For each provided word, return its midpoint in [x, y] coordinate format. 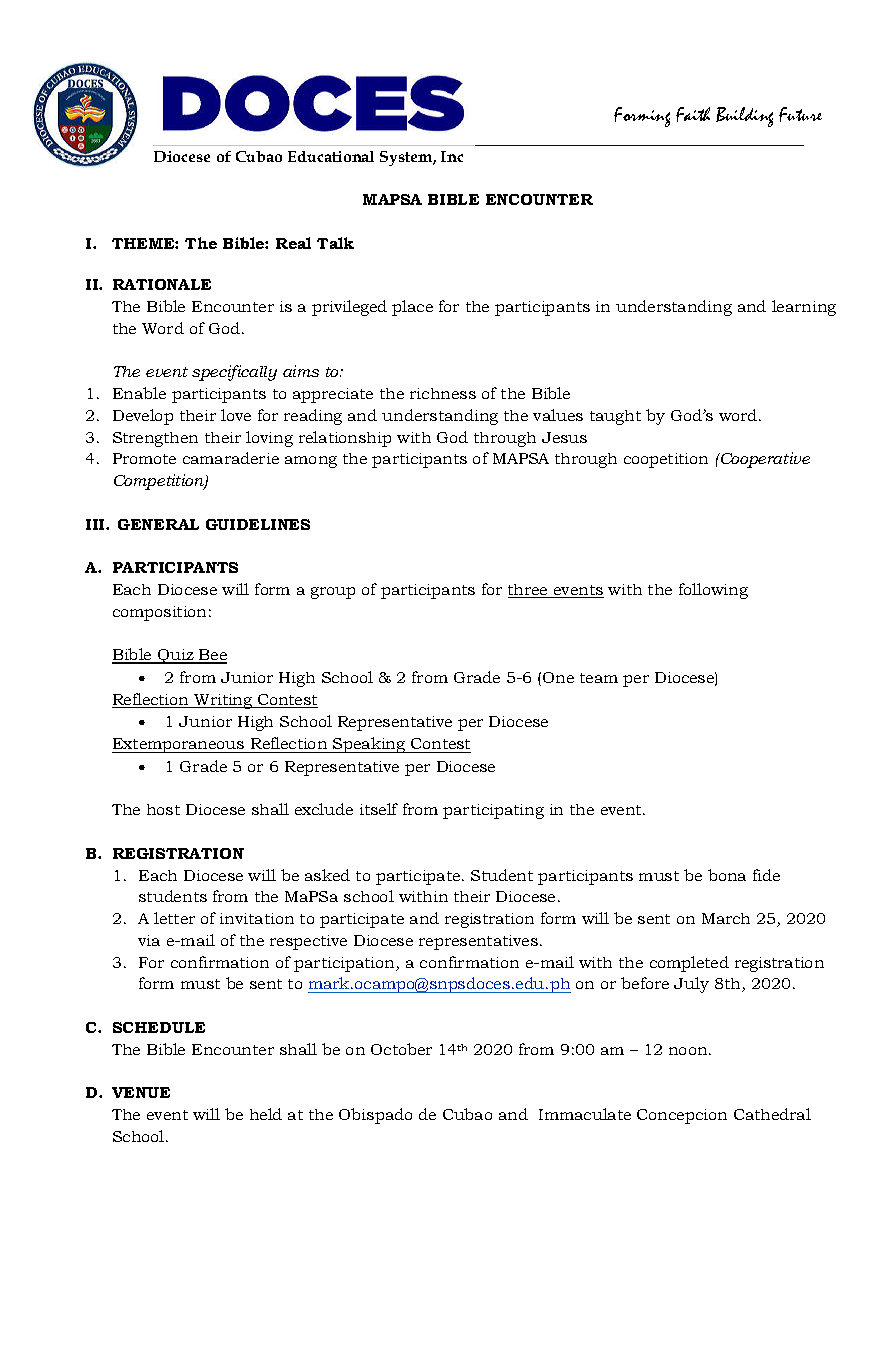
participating [493, 811]
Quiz [176, 656]
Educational [331, 156]
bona [727, 875]
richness [443, 393]
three [529, 591]
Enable [139, 393]
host [163, 809]
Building [744, 117]
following [713, 591]
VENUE [141, 1092]
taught [615, 417]
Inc [452, 156]
